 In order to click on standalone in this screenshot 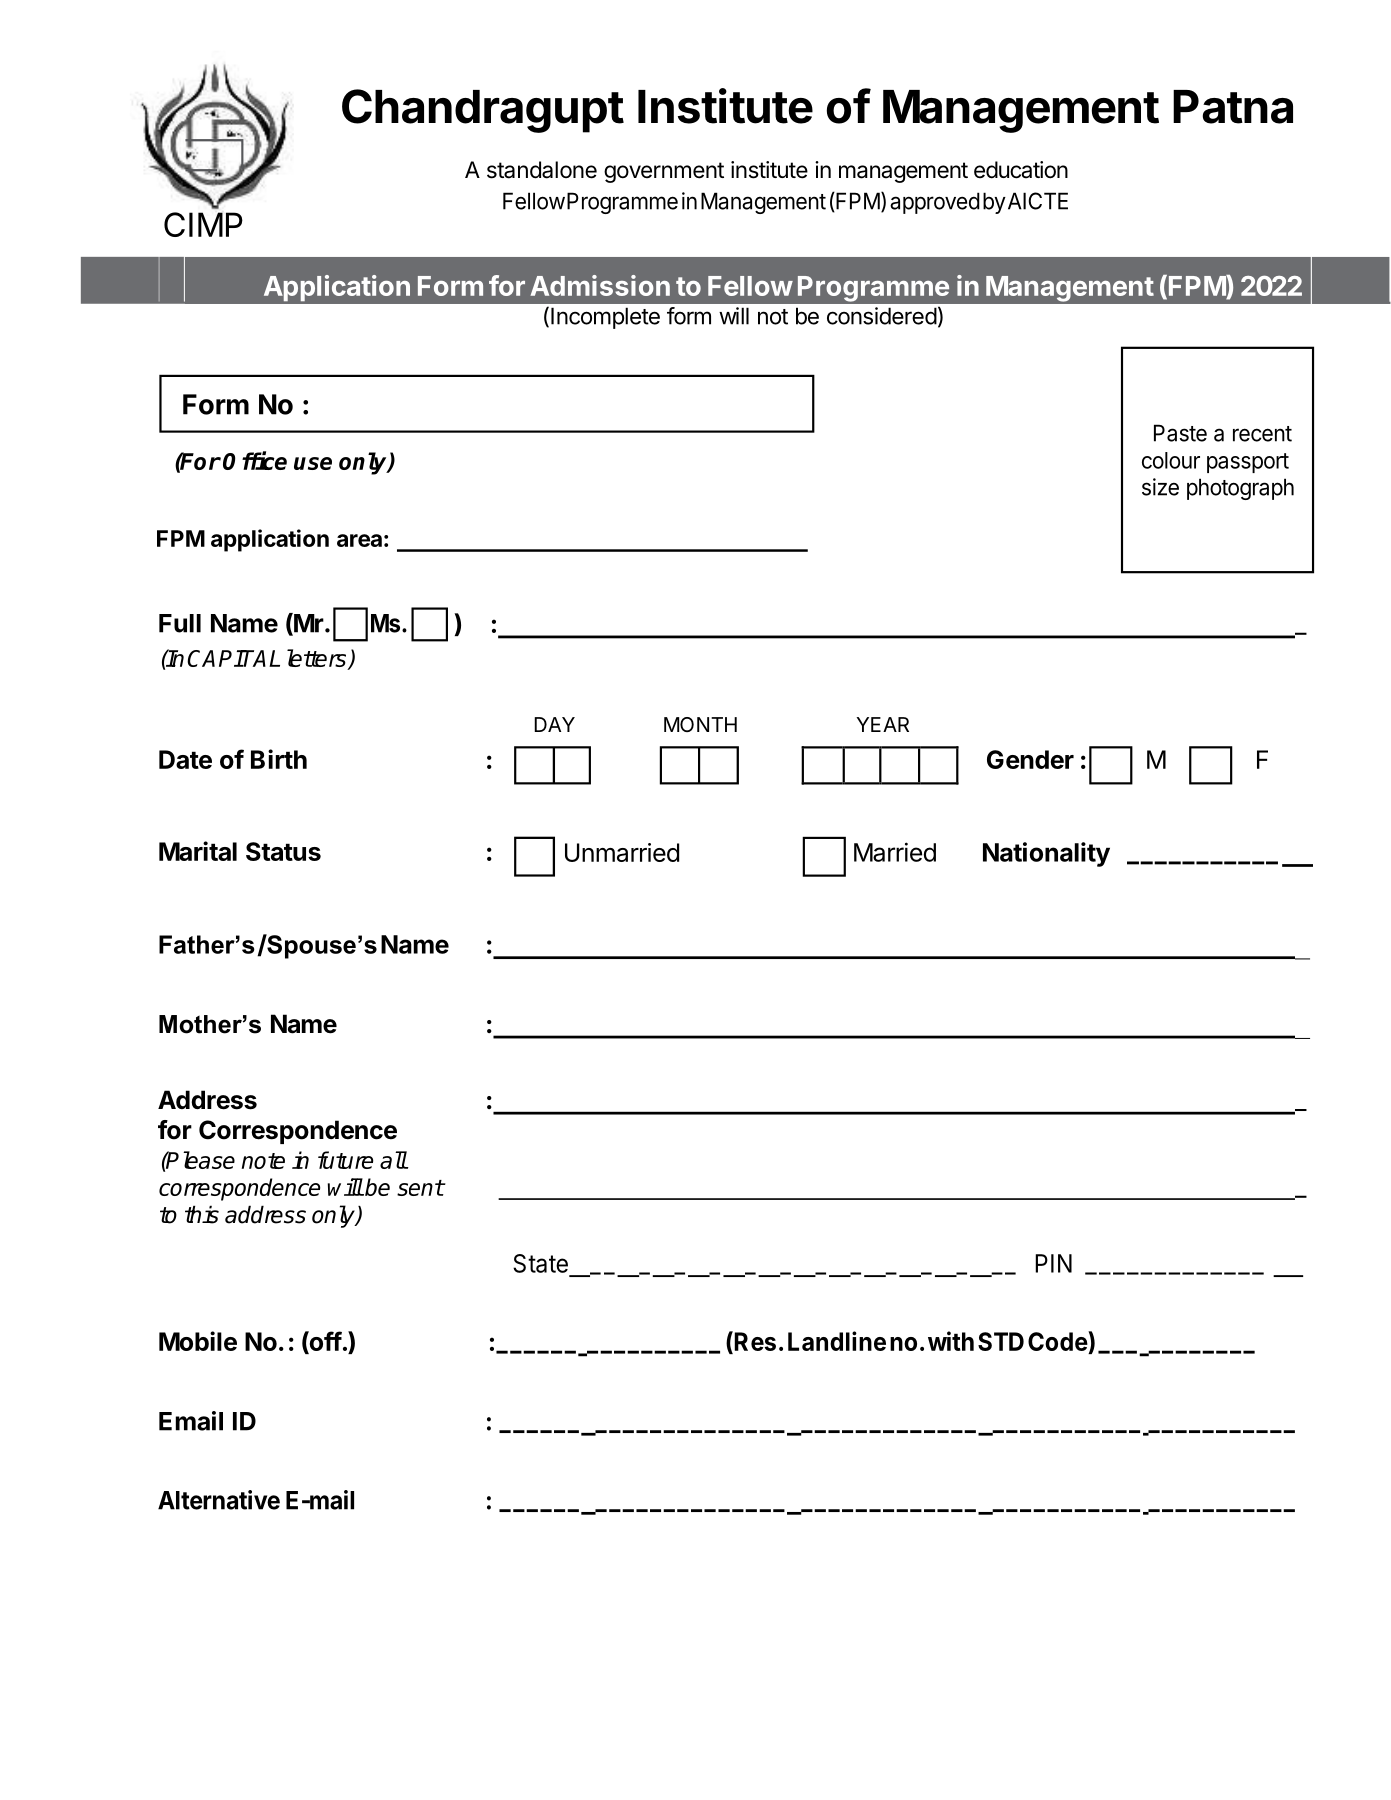, I will do `click(542, 170)`.
